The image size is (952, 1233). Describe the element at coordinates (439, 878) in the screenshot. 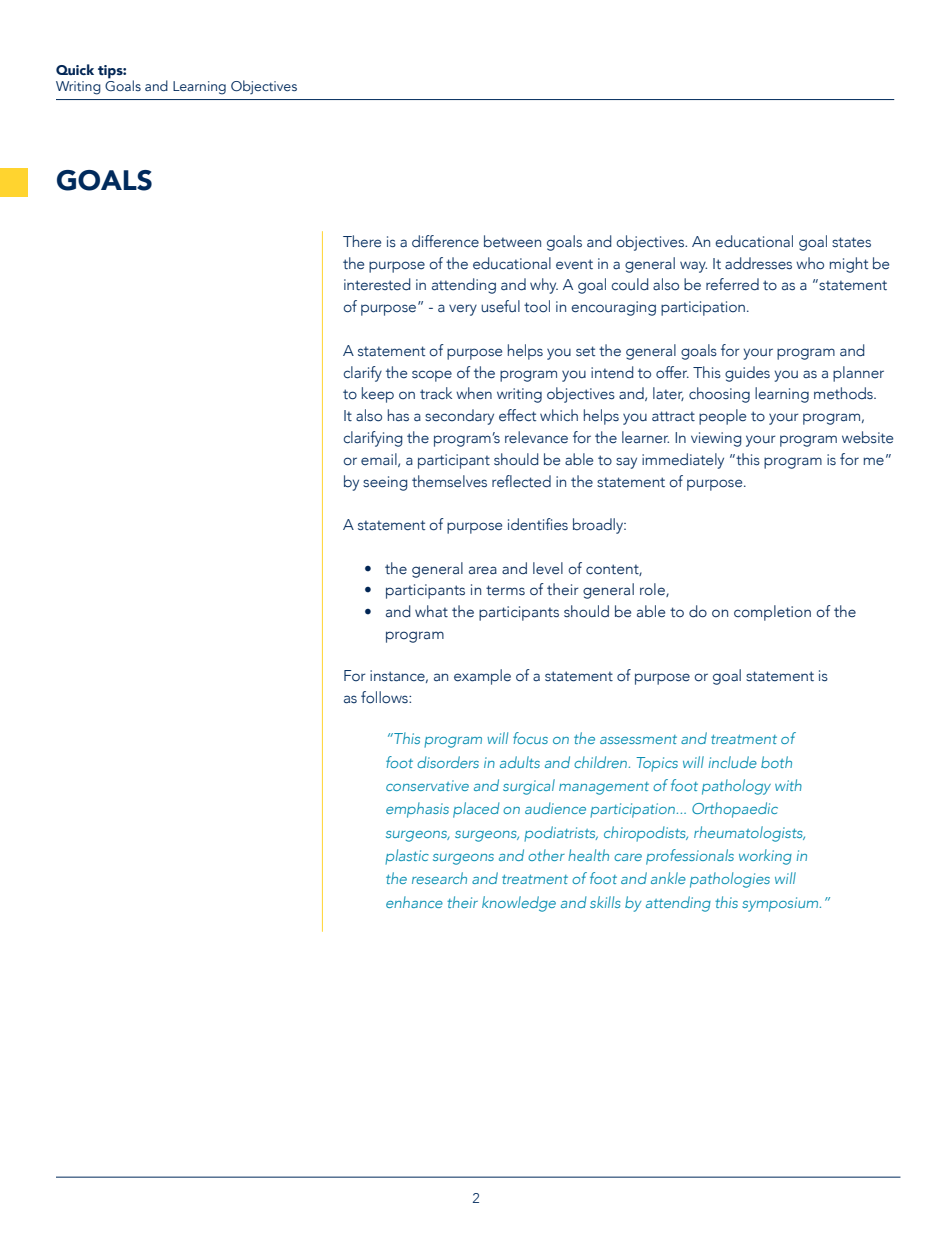

I see `research` at that location.
